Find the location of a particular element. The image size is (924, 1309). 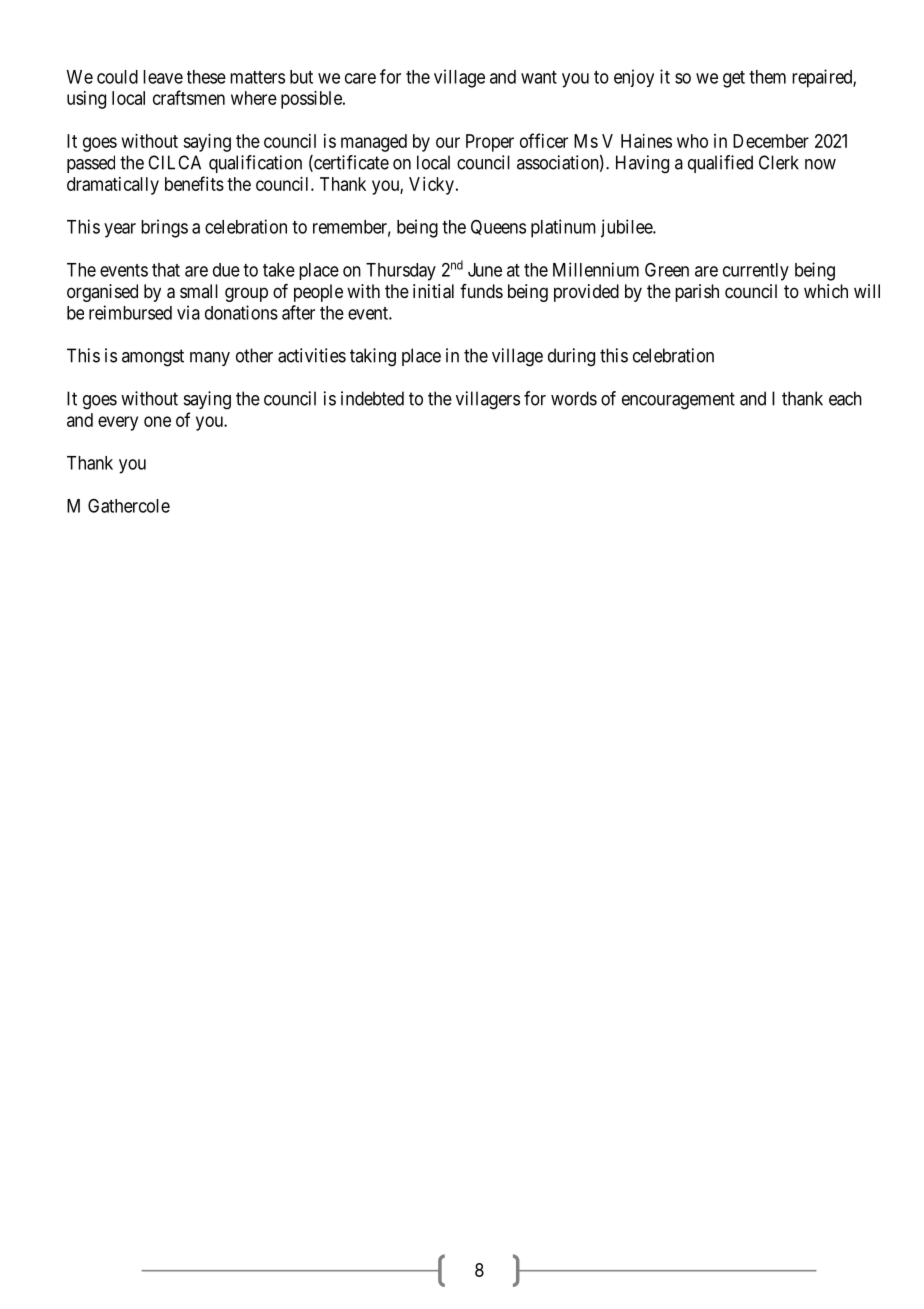

via is located at coordinates (188, 312).
